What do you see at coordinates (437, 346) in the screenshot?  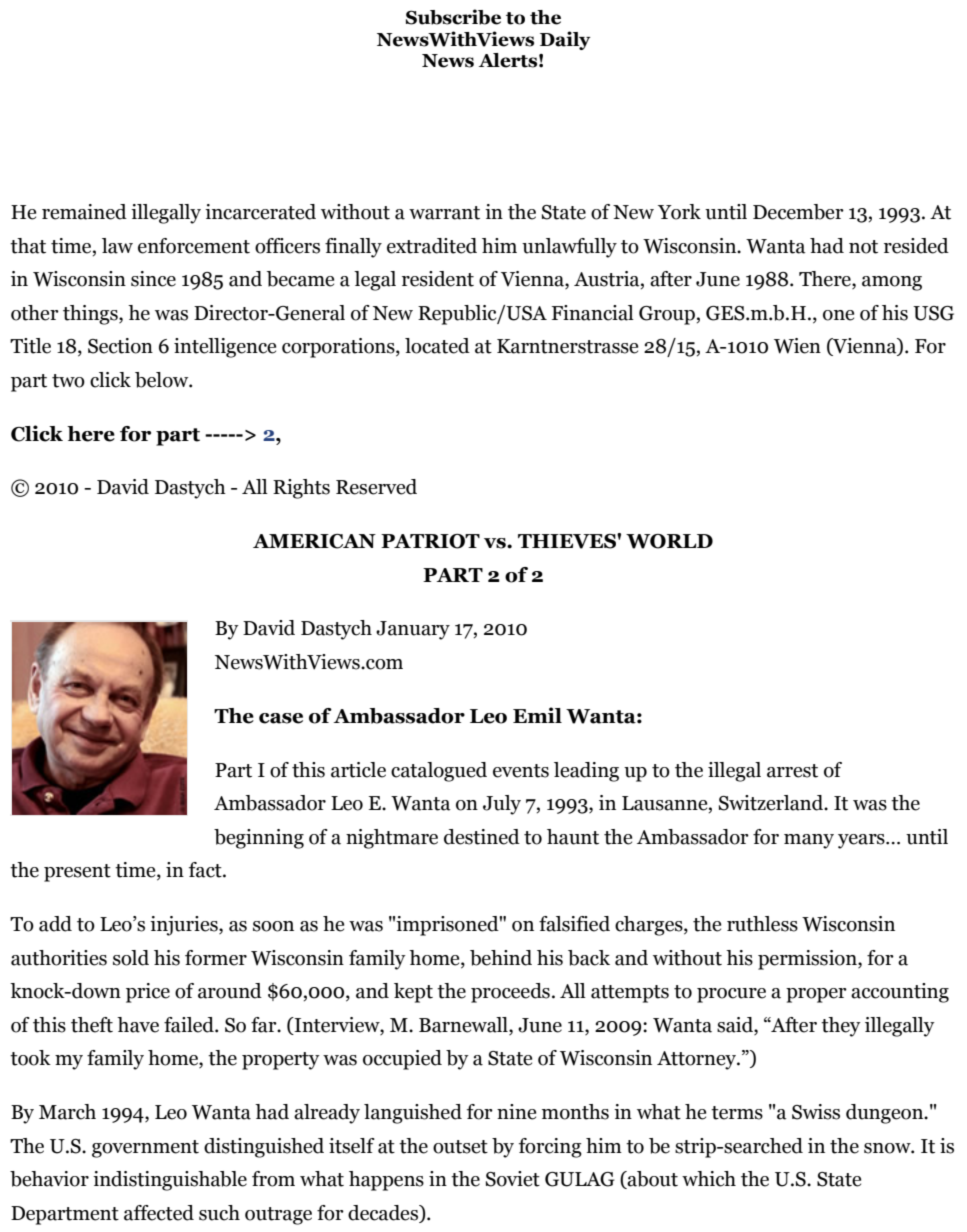 I see `located` at bounding box center [437, 346].
